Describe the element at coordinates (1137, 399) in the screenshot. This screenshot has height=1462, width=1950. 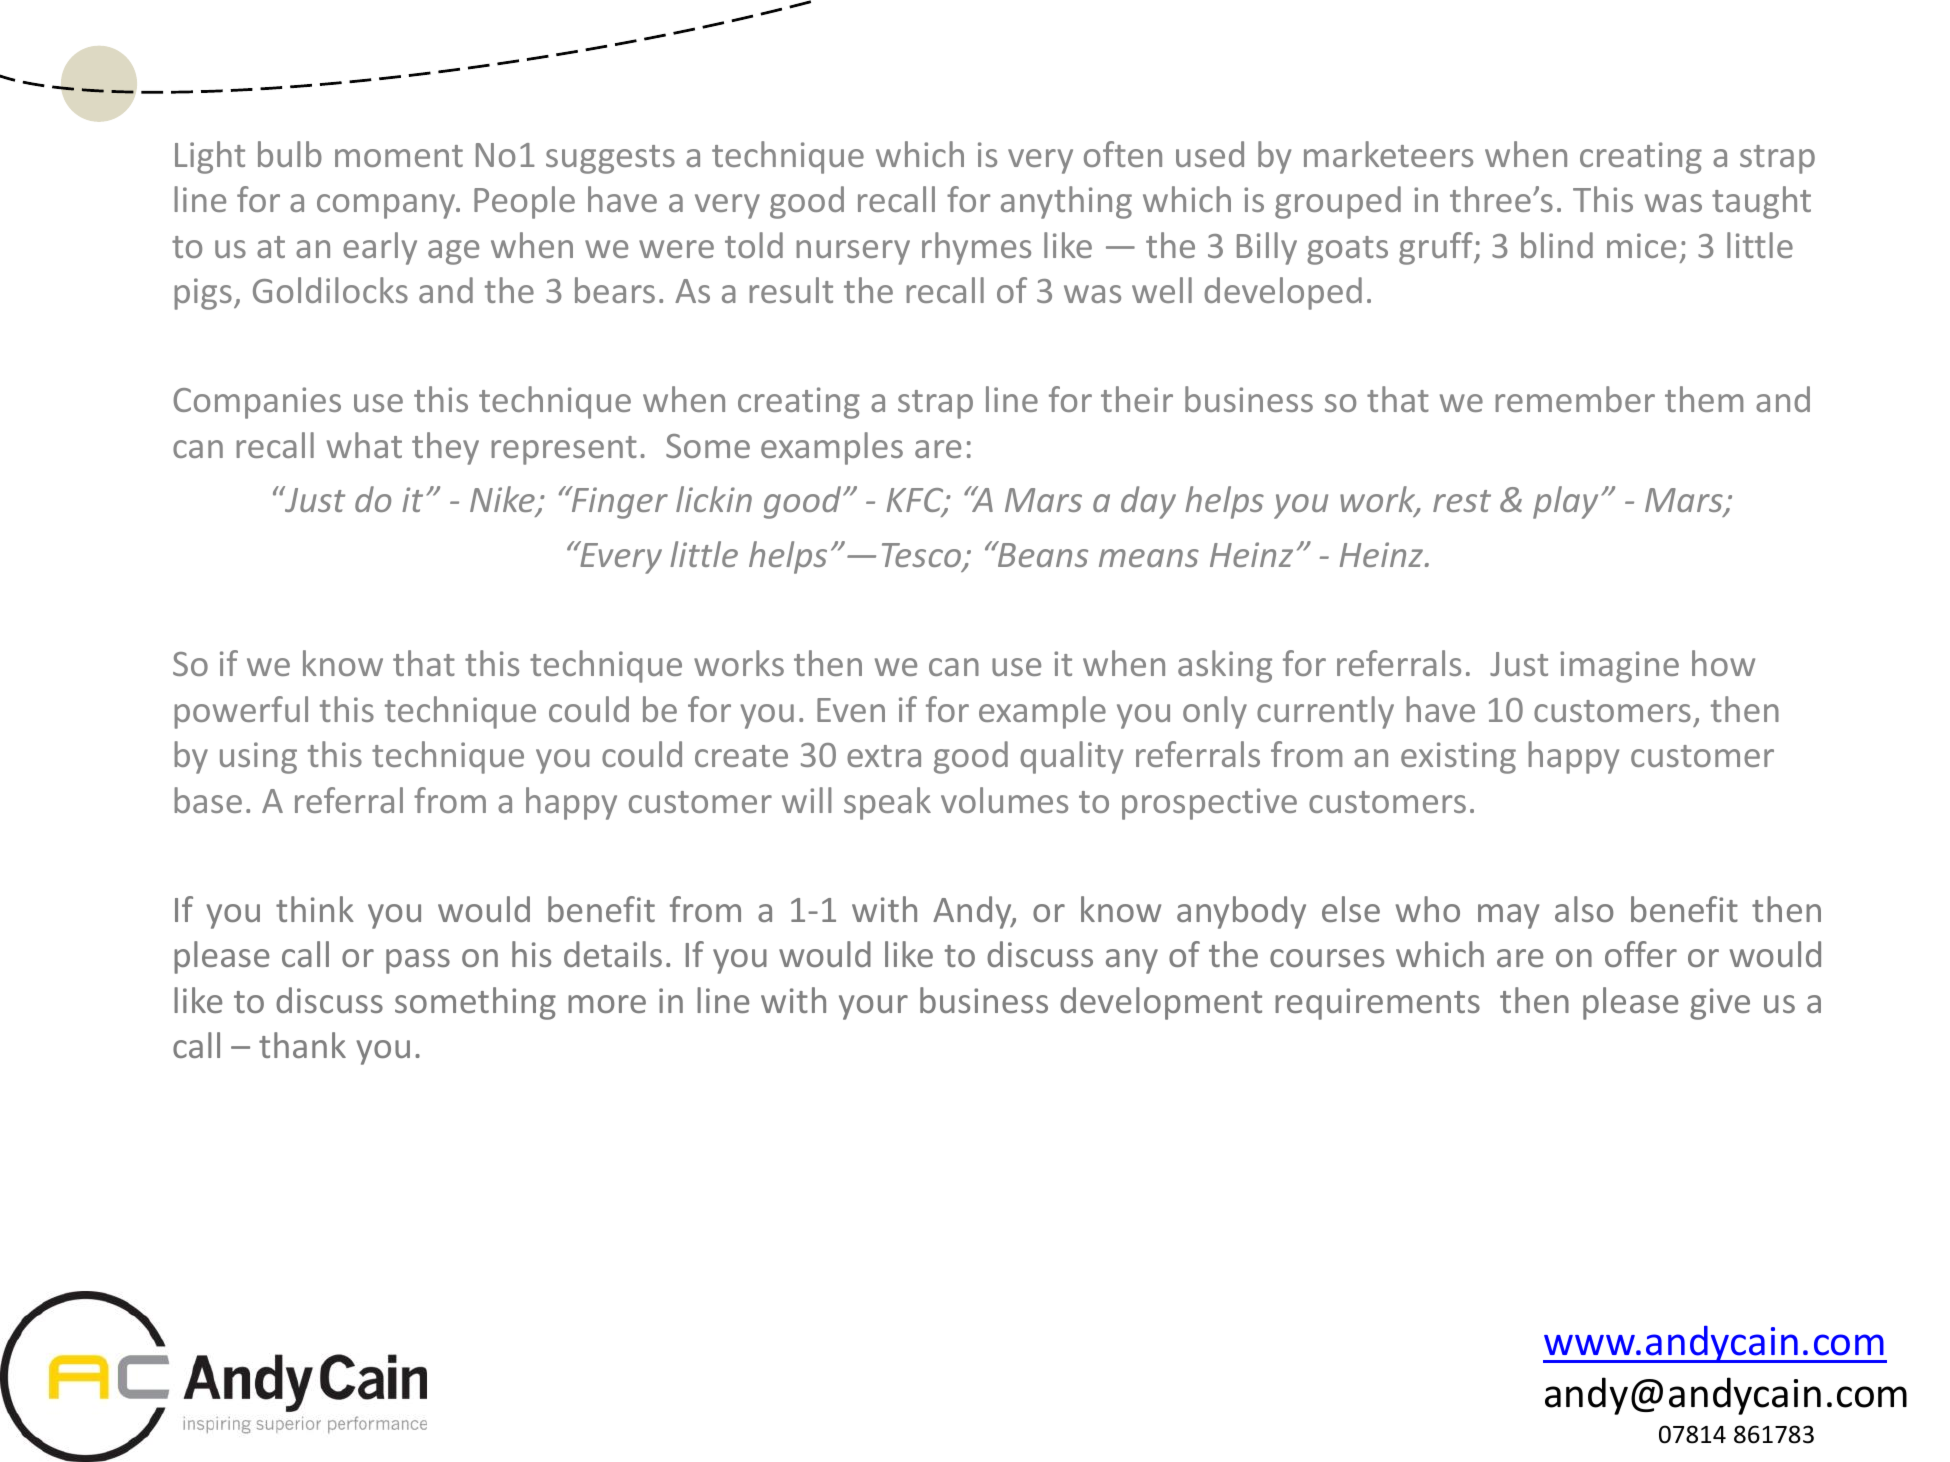
I see `their` at that location.
